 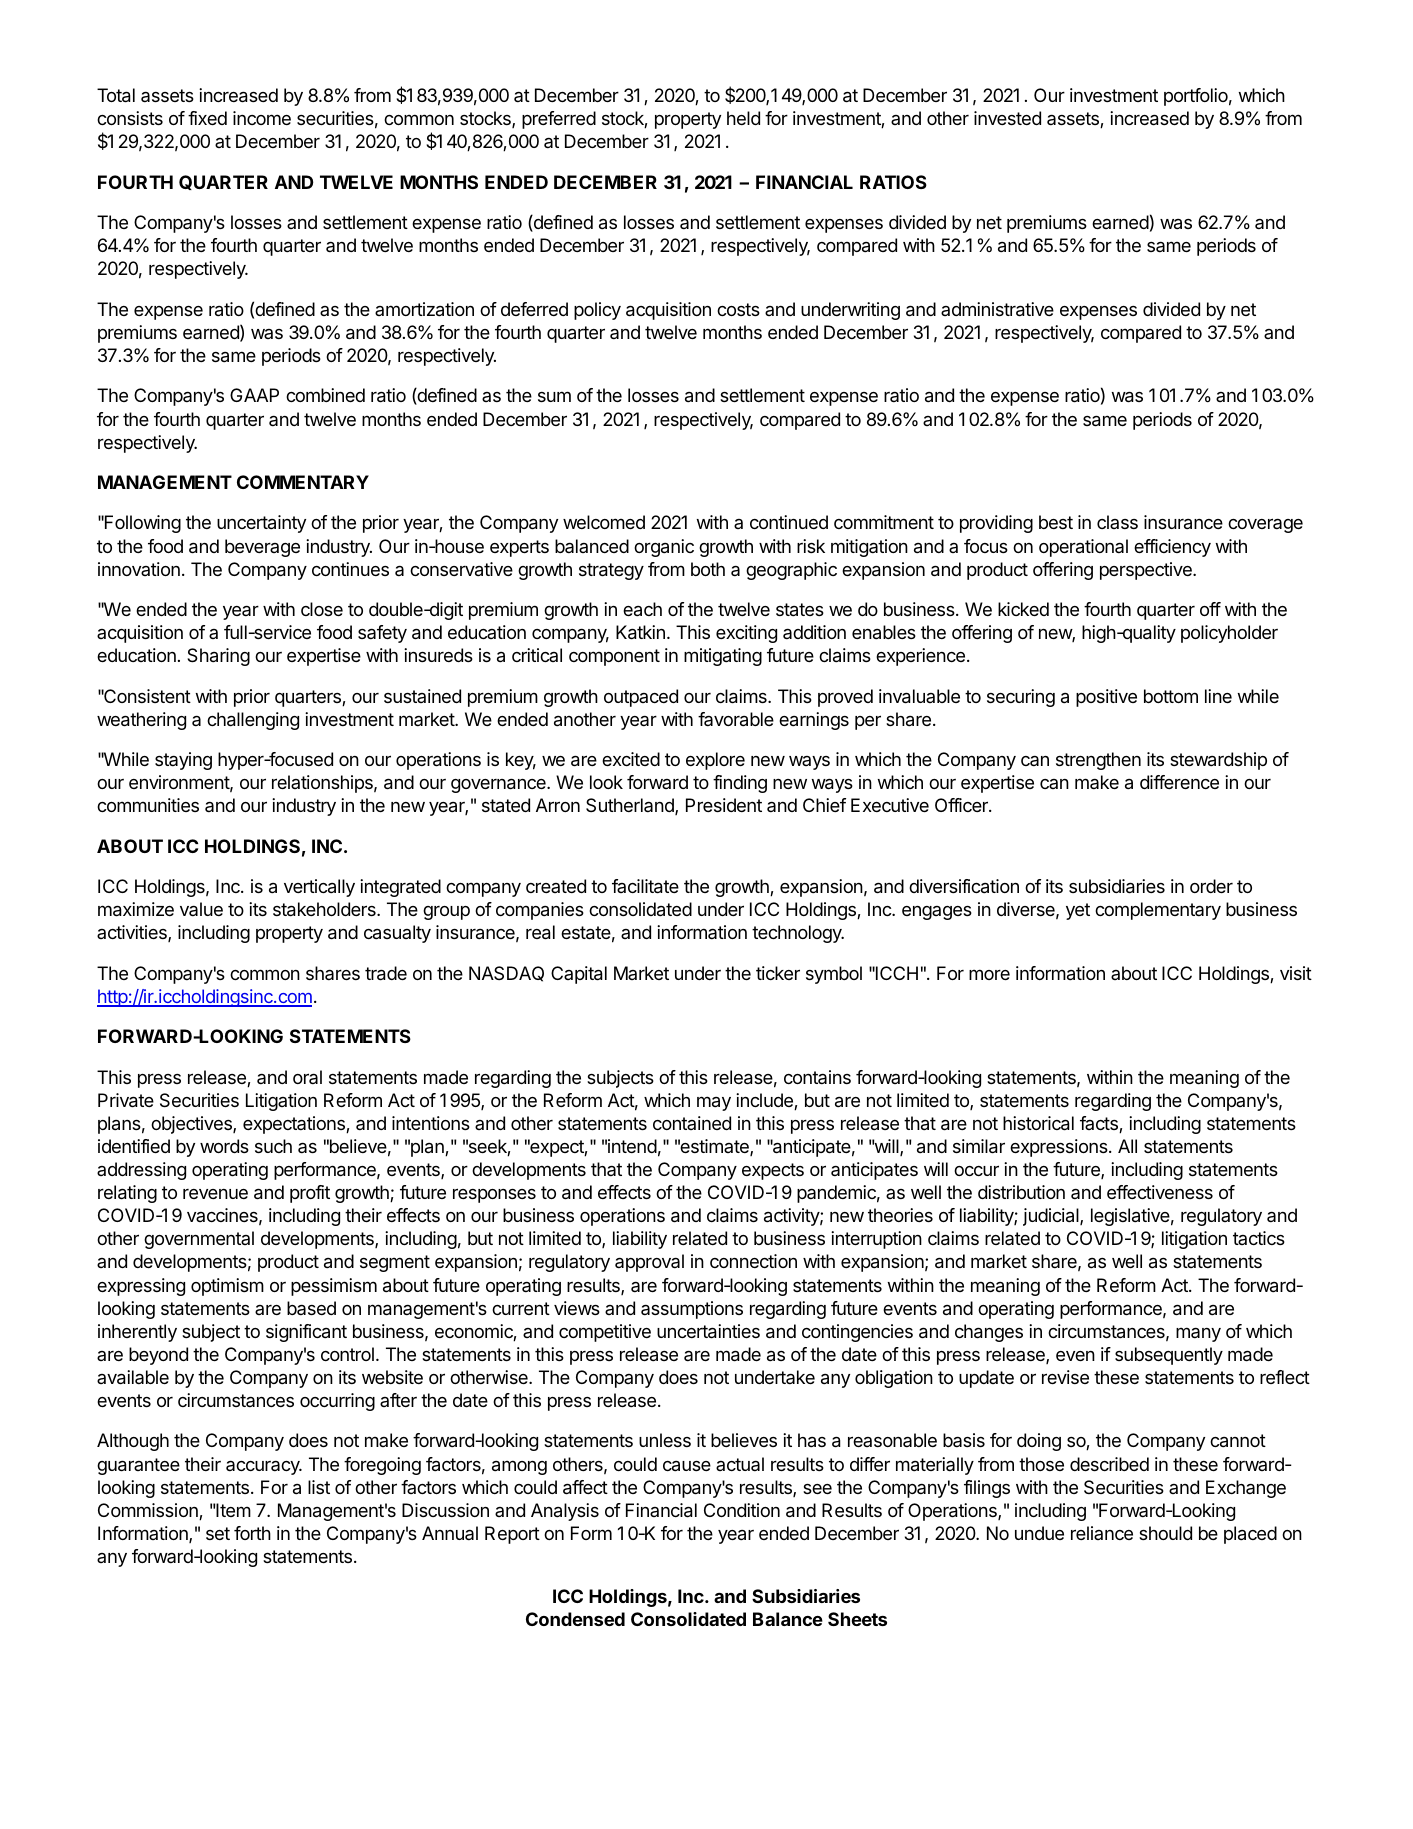 What do you see at coordinates (1198, 1334) in the document?
I see `many` at bounding box center [1198, 1334].
